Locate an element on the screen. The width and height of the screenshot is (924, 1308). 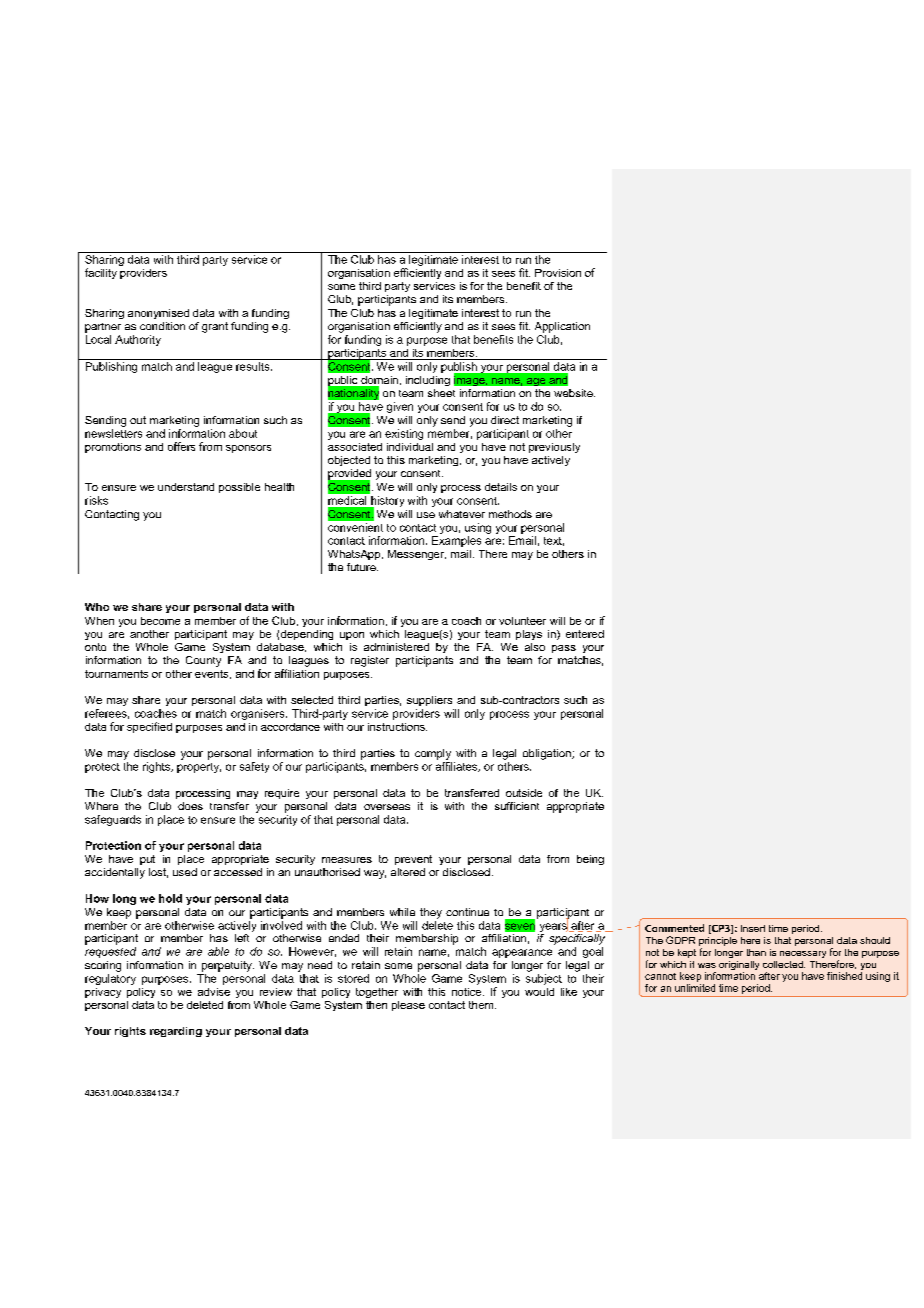
Application is located at coordinates (562, 327).
